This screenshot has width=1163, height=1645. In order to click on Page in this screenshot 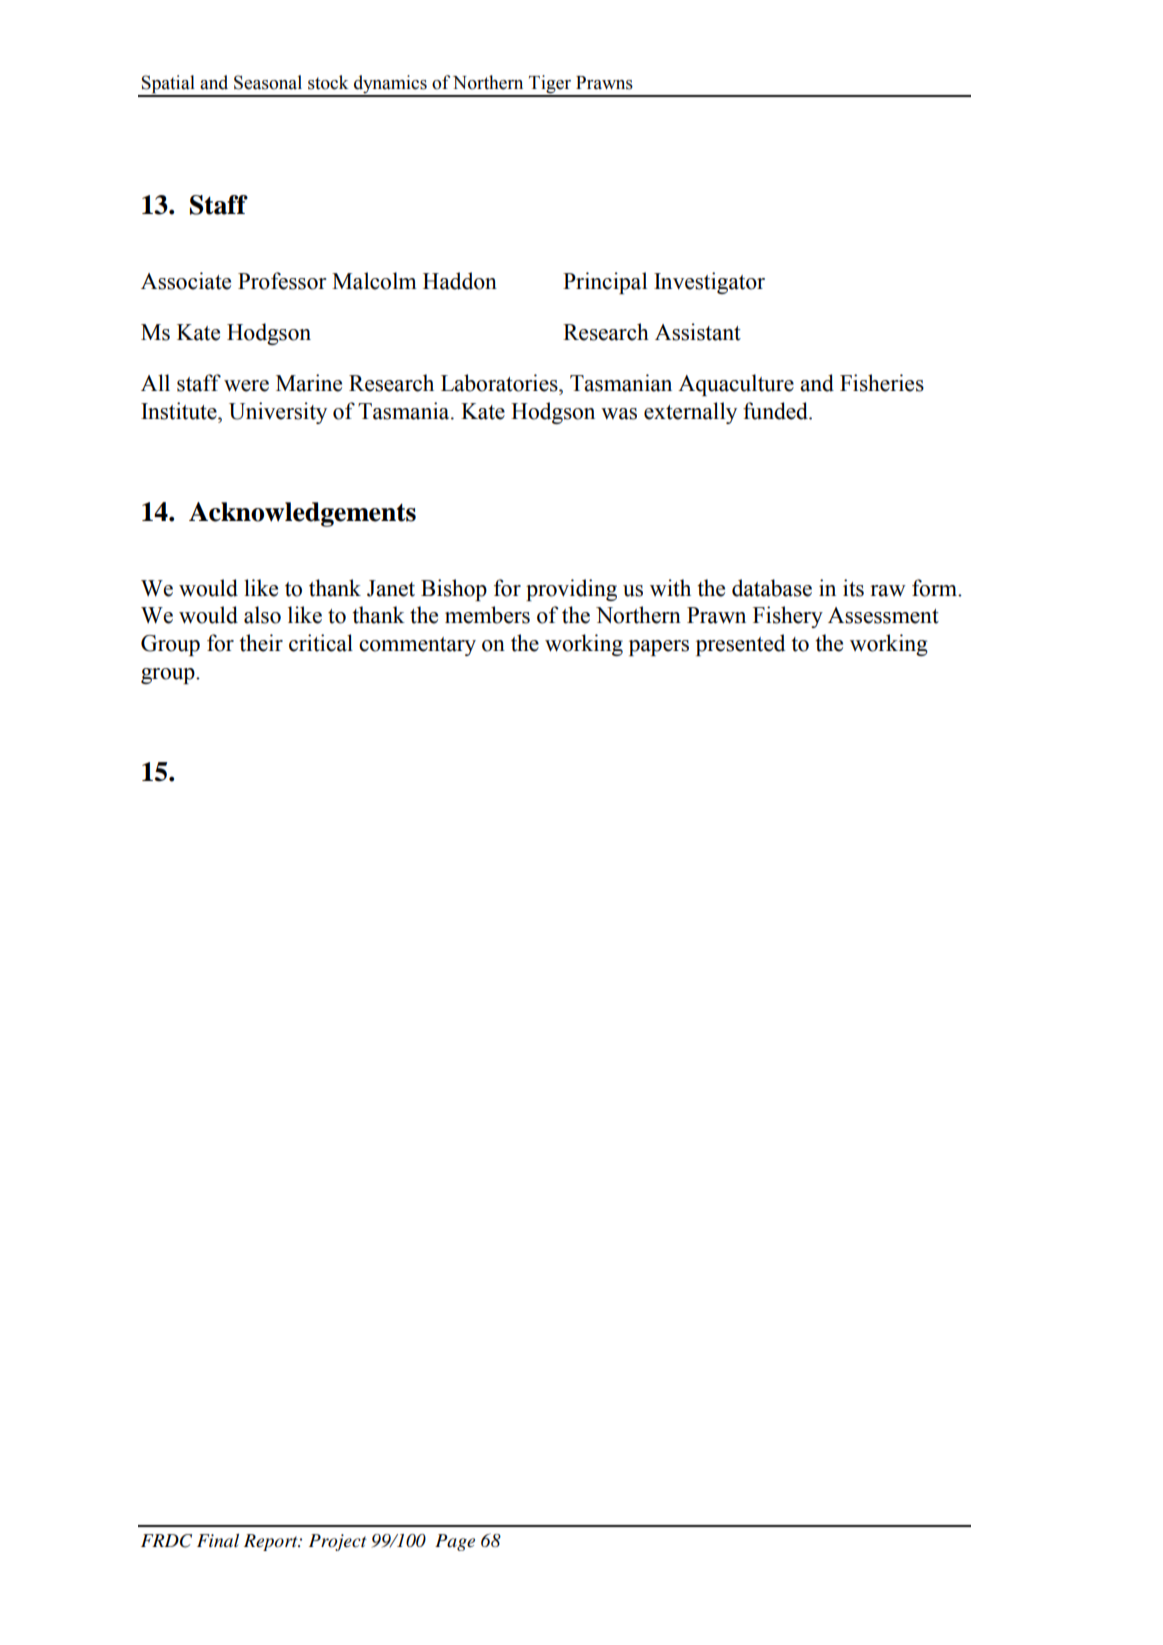, I will do `click(455, 1542)`.
